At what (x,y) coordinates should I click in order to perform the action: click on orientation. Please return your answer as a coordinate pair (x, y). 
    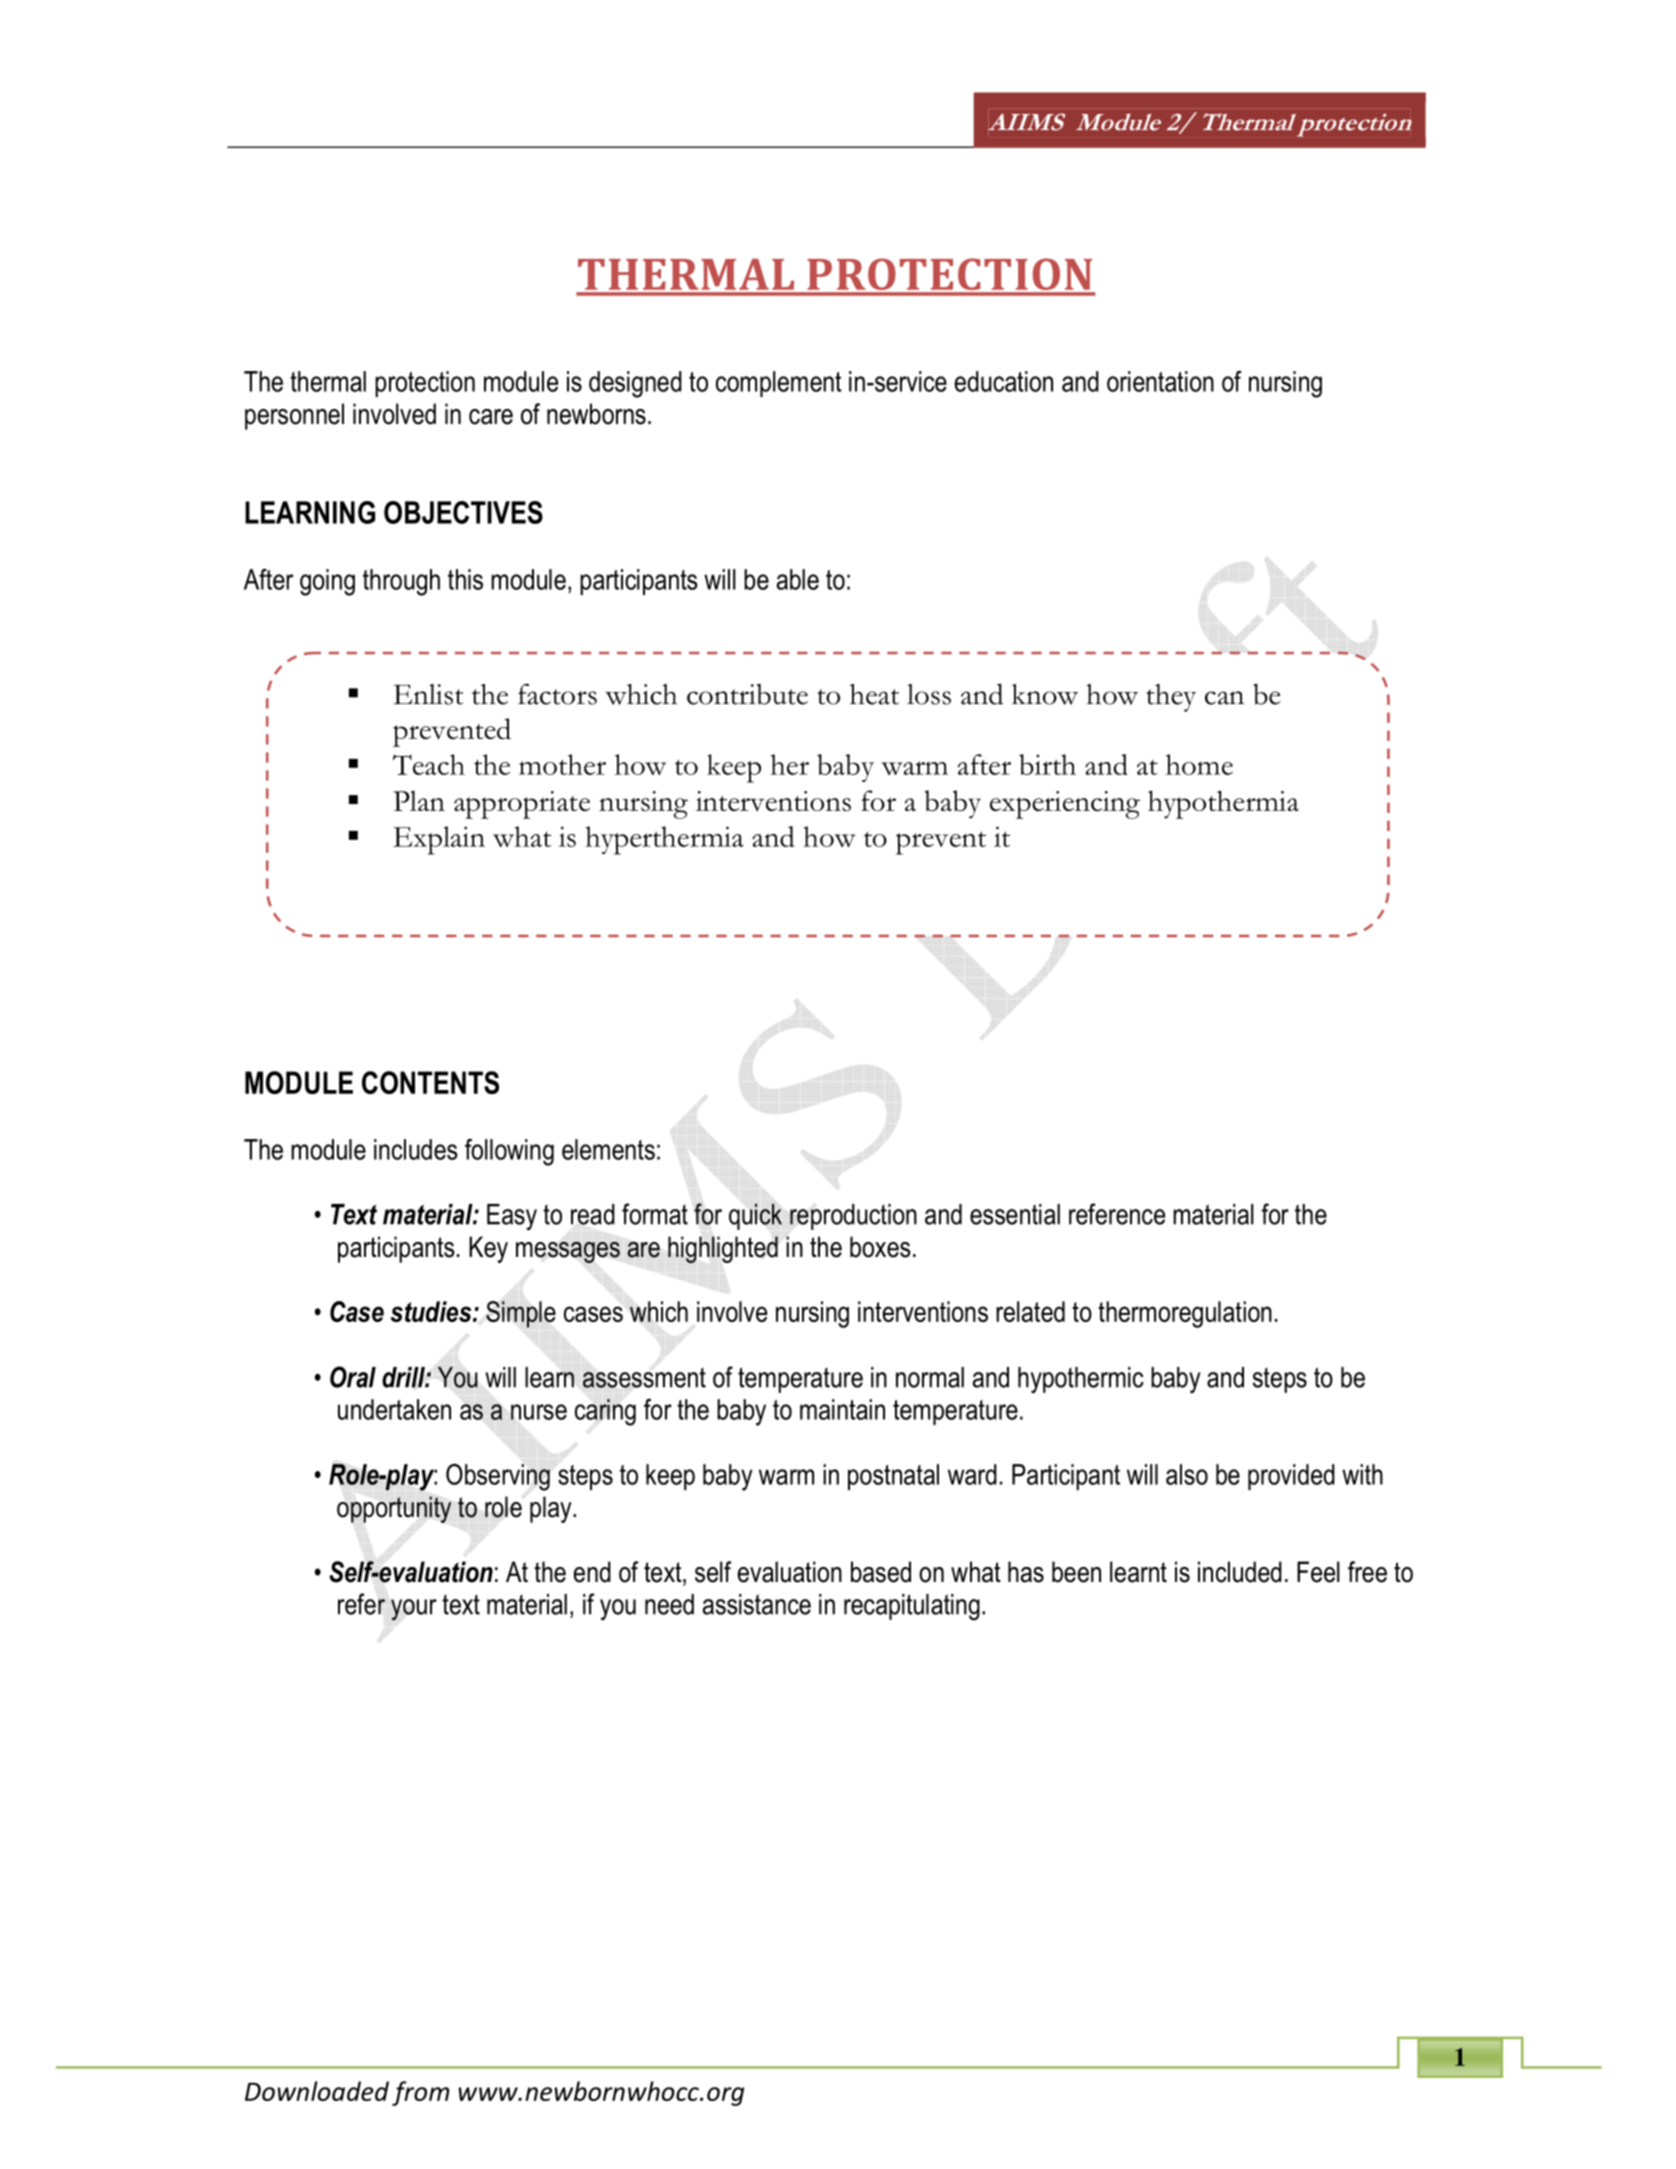
    Looking at the image, I should click on (1160, 381).
